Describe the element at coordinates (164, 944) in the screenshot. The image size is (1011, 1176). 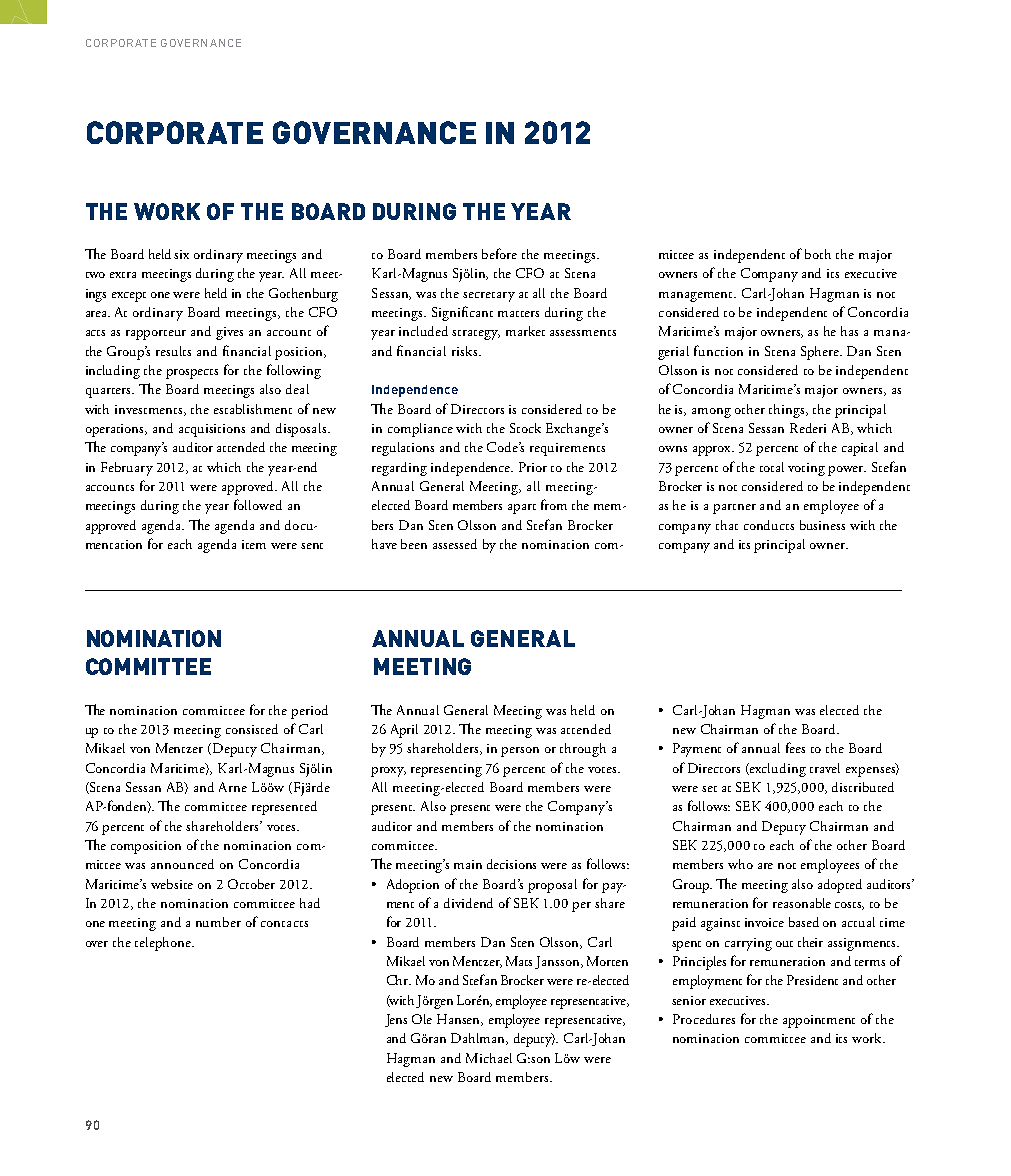
I see `telephone` at that location.
